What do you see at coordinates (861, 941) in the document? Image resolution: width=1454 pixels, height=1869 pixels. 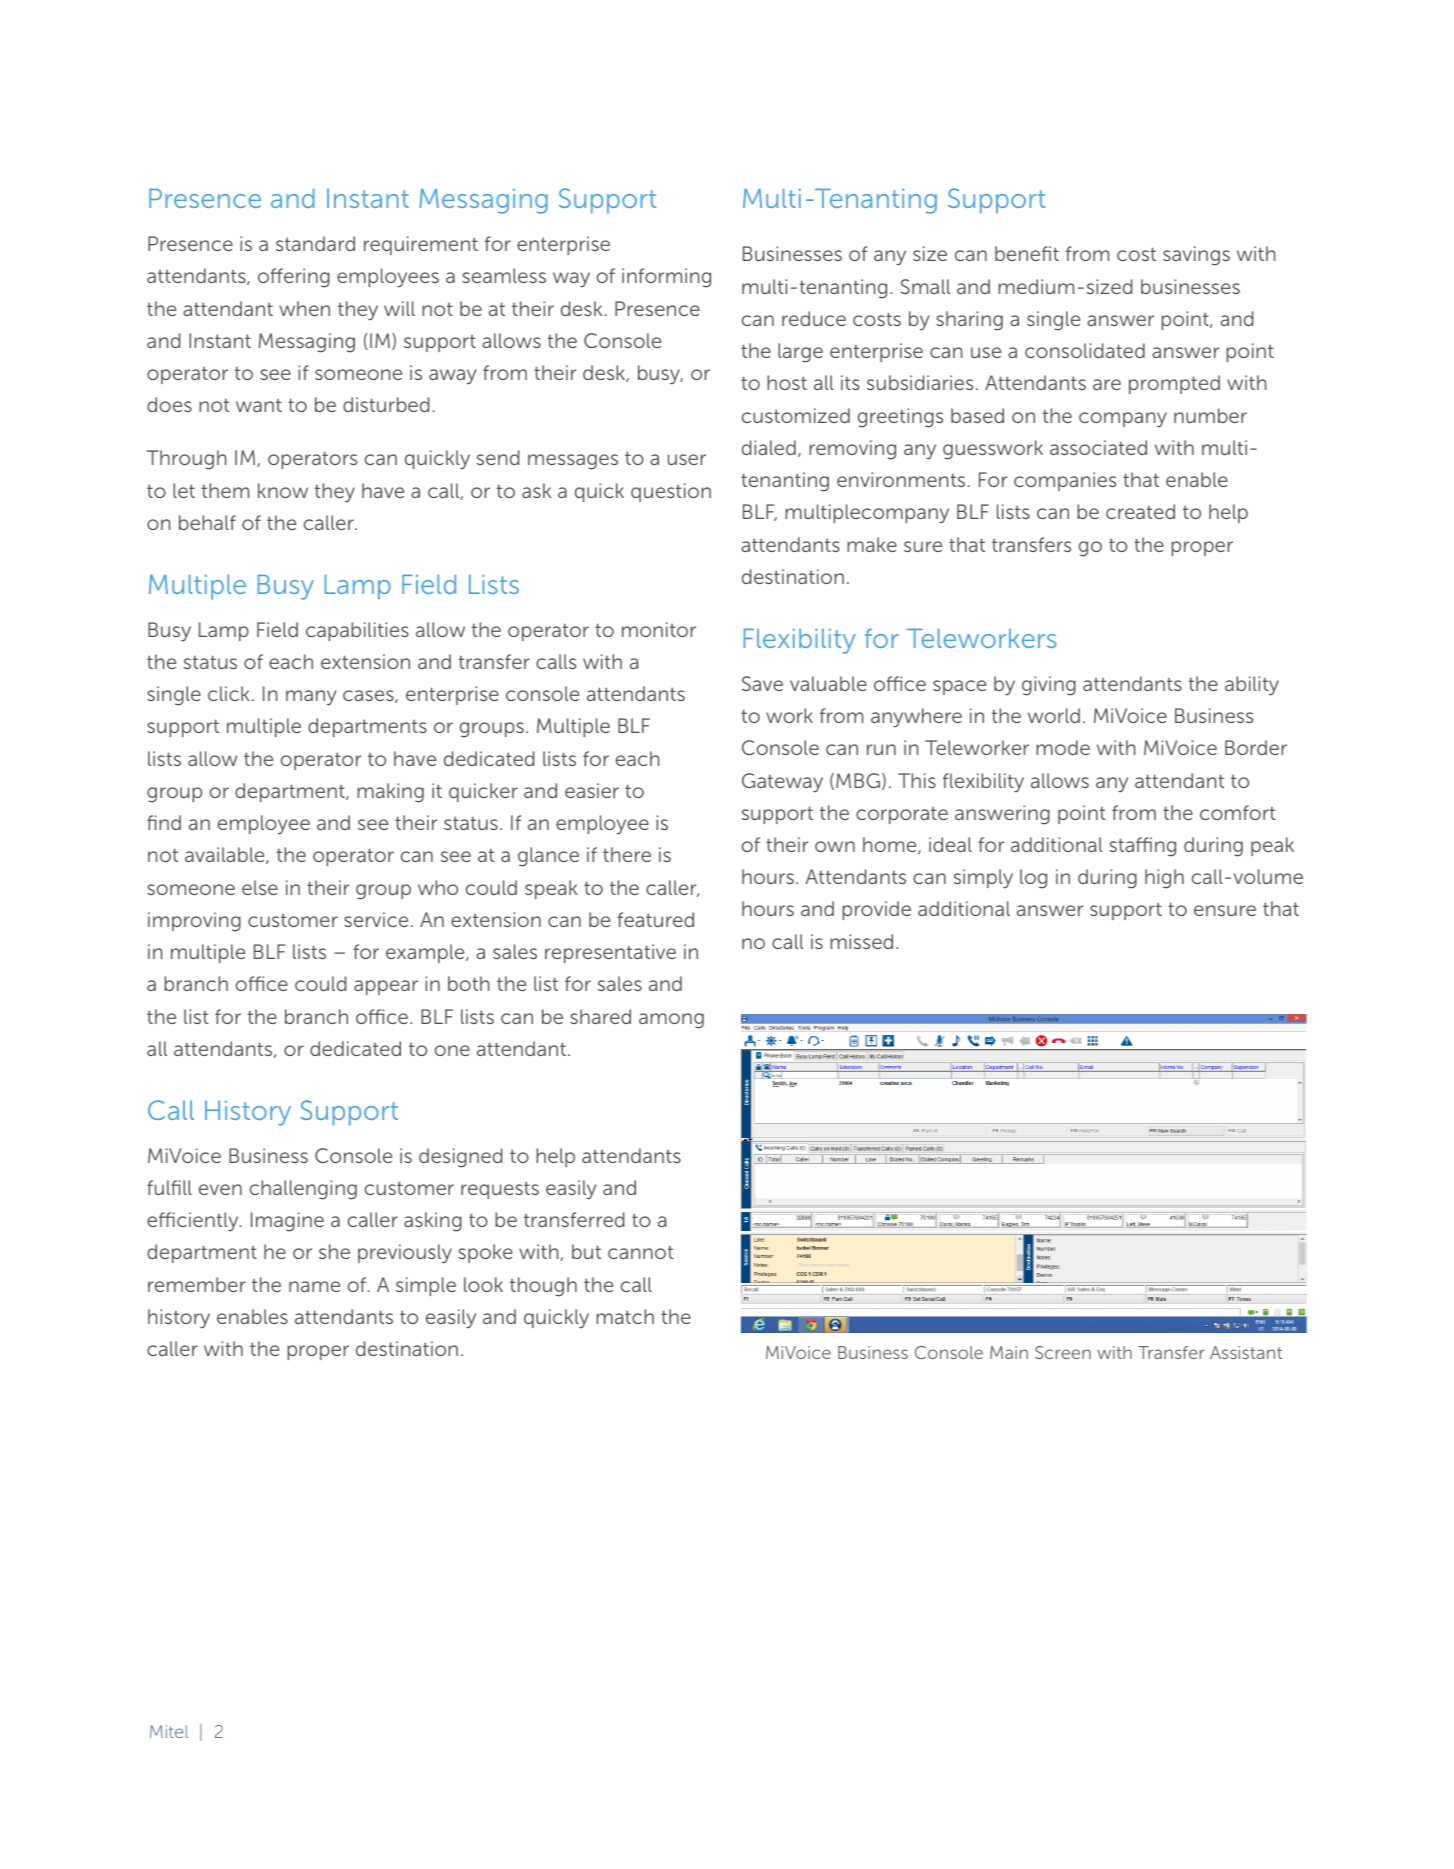 I see `missed` at bounding box center [861, 941].
